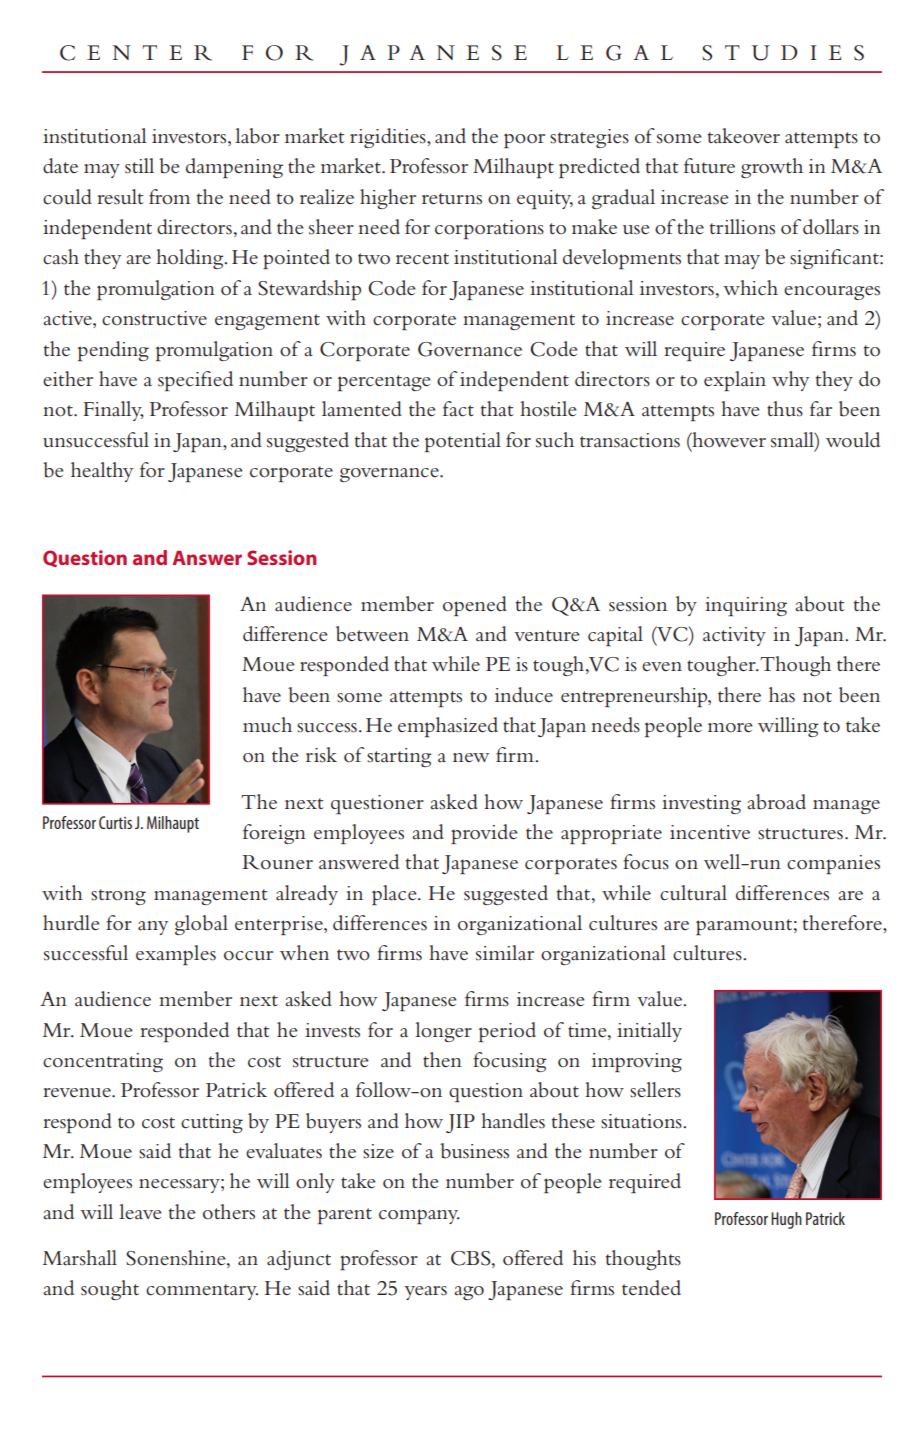 Image resolution: width=924 pixels, height=1429 pixels. I want to click on CBS, so click(472, 1259).
